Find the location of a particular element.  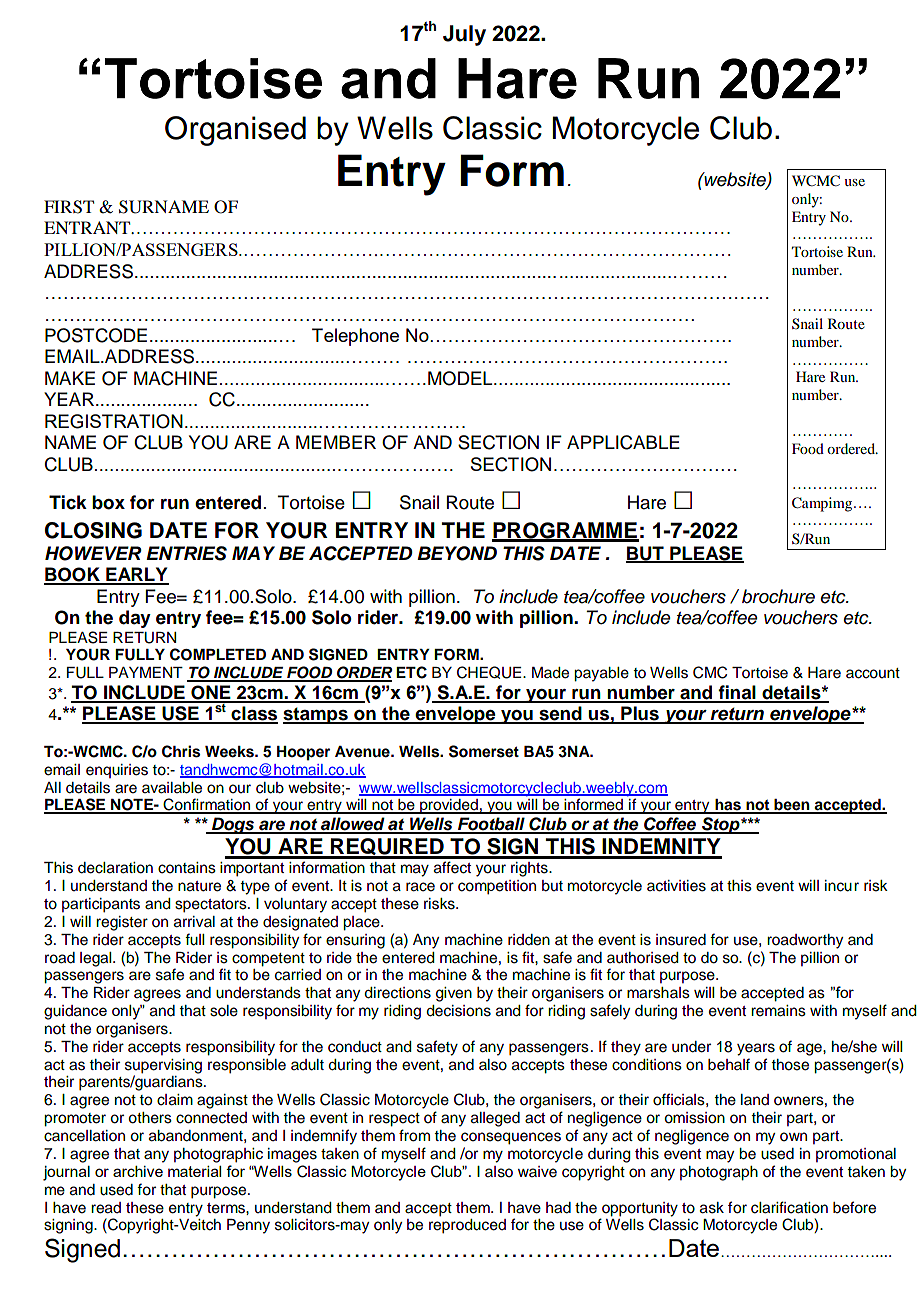

July is located at coordinates (464, 35).
